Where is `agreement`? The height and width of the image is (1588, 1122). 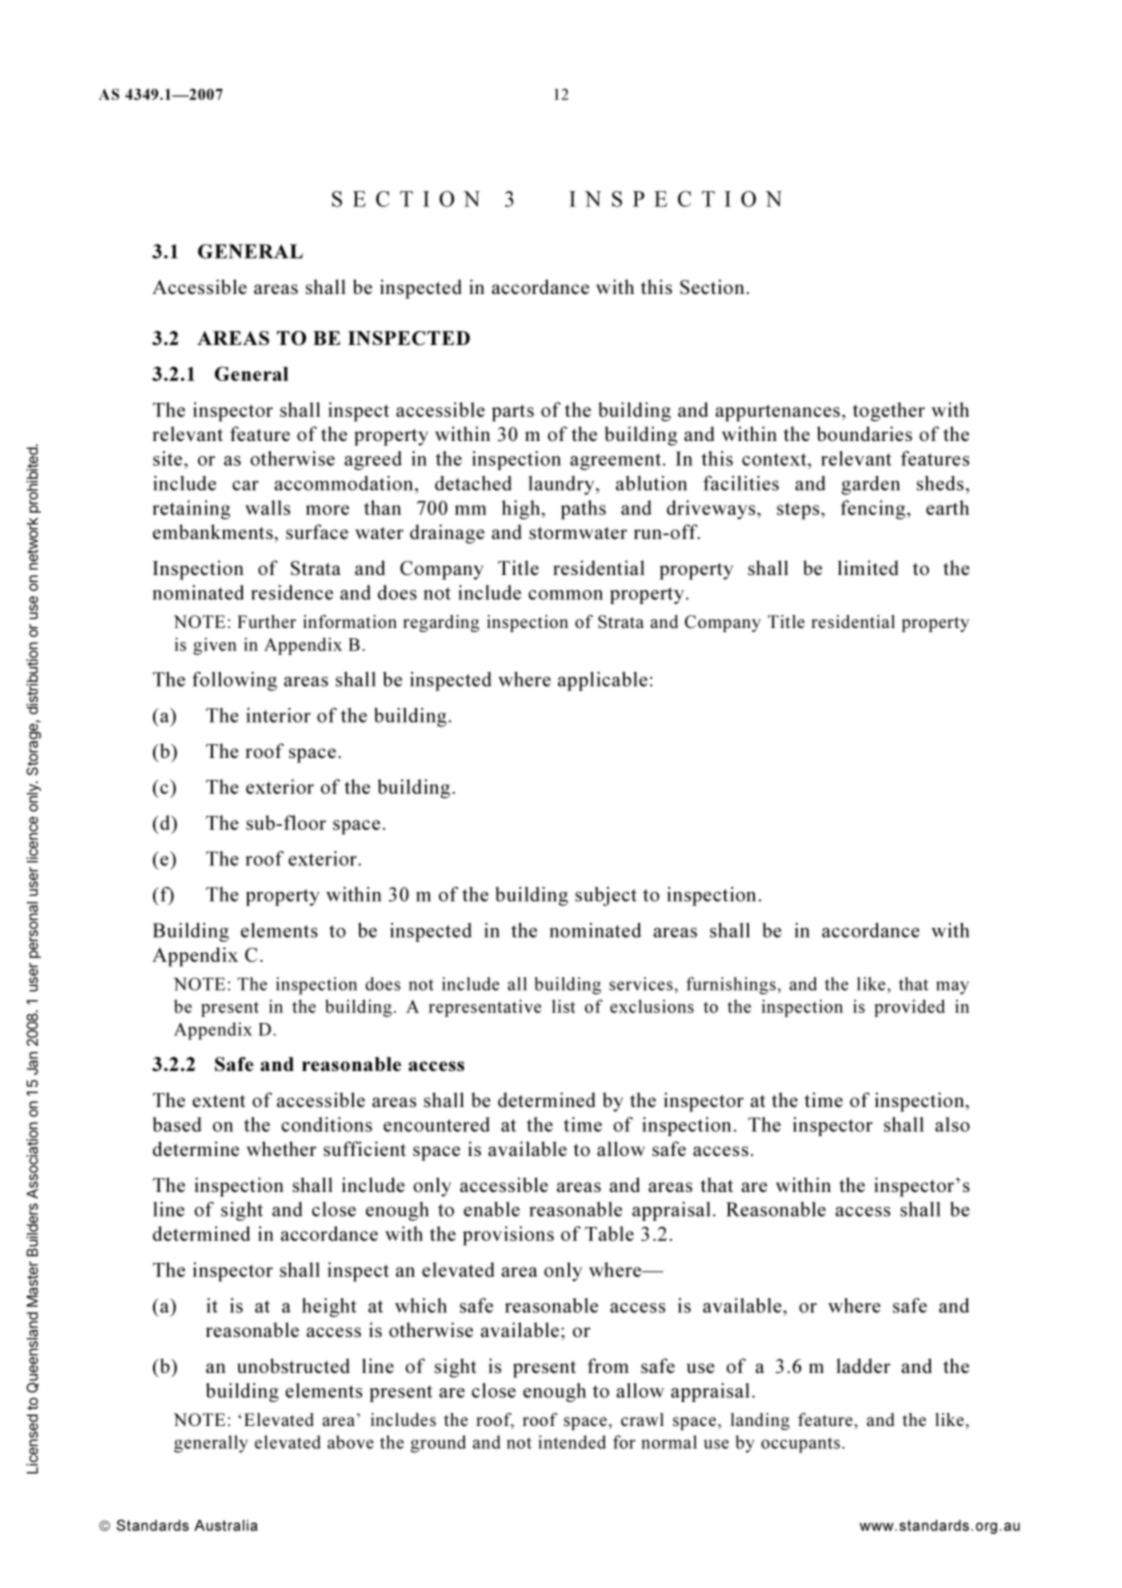
agreement is located at coordinates (615, 461).
